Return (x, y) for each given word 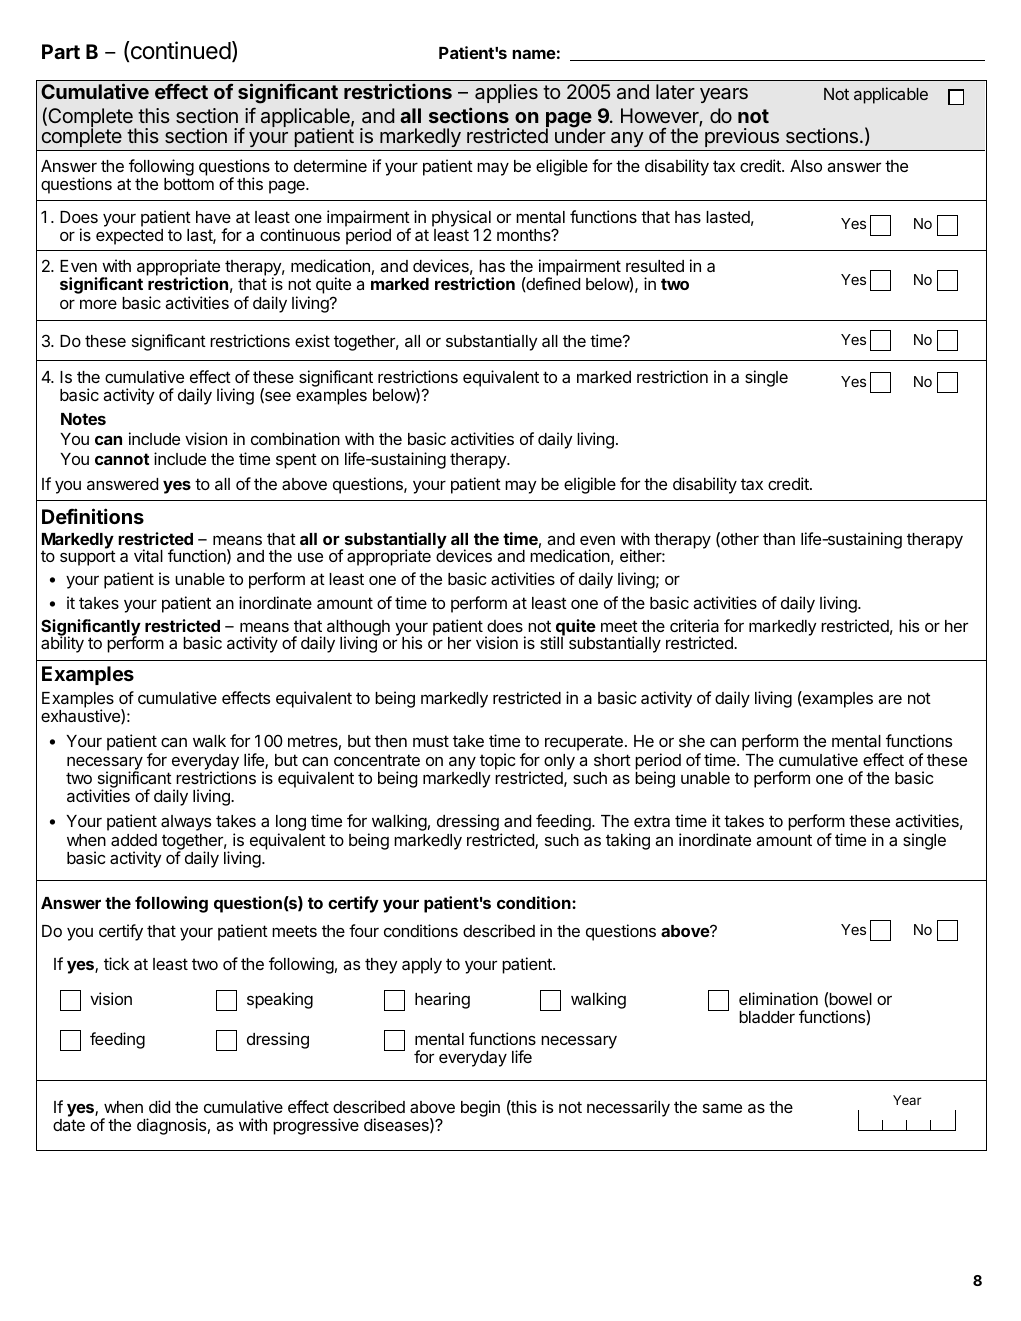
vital (148, 555)
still (552, 642)
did (159, 1106)
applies (506, 93)
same (722, 1108)
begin (480, 1108)
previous (742, 137)
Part (61, 51)
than (779, 539)
